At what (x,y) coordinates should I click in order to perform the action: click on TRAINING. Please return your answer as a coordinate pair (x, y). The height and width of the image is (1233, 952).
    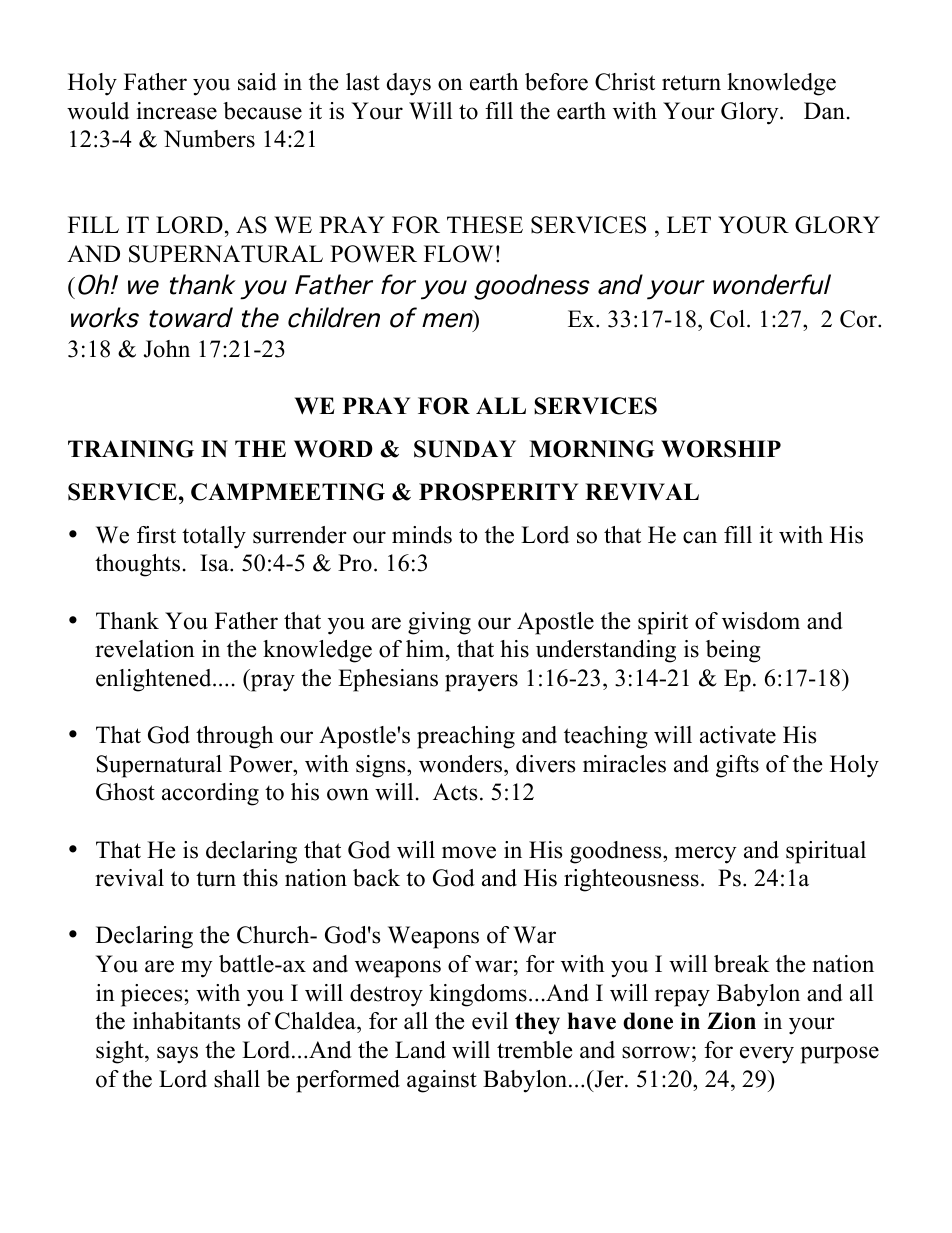
    Looking at the image, I should click on (131, 449).
